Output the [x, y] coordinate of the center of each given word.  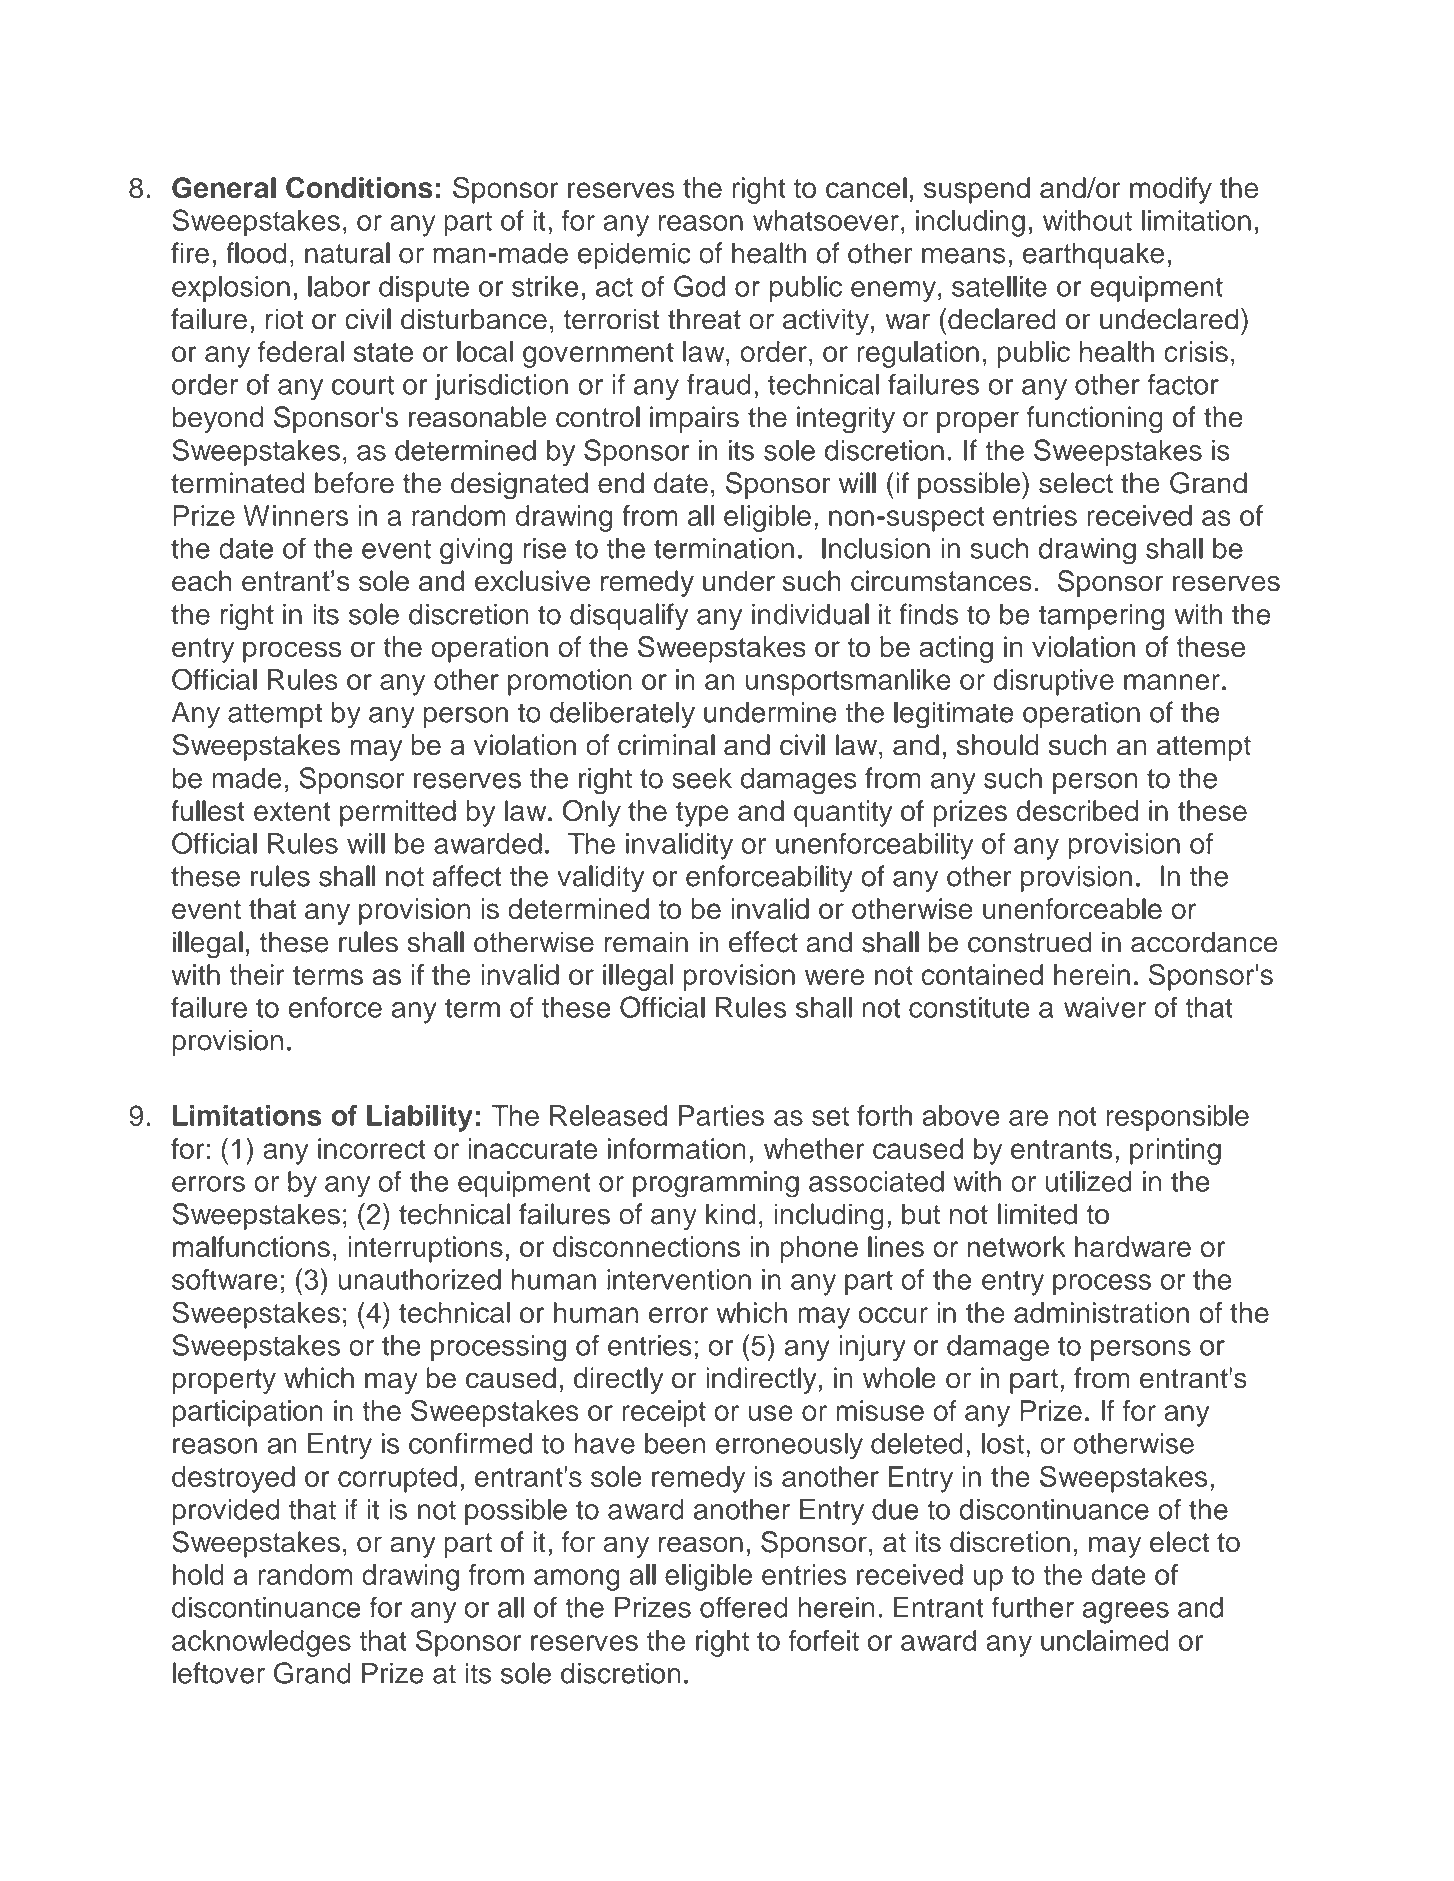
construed [1029, 942]
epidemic [634, 255]
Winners [295, 515]
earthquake [1093, 255]
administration [1101, 1312]
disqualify [629, 616]
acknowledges [261, 1643]
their [257, 974]
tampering [1101, 616]
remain [646, 942]
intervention [679, 1279]
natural [347, 253]
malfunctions [251, 1246]
